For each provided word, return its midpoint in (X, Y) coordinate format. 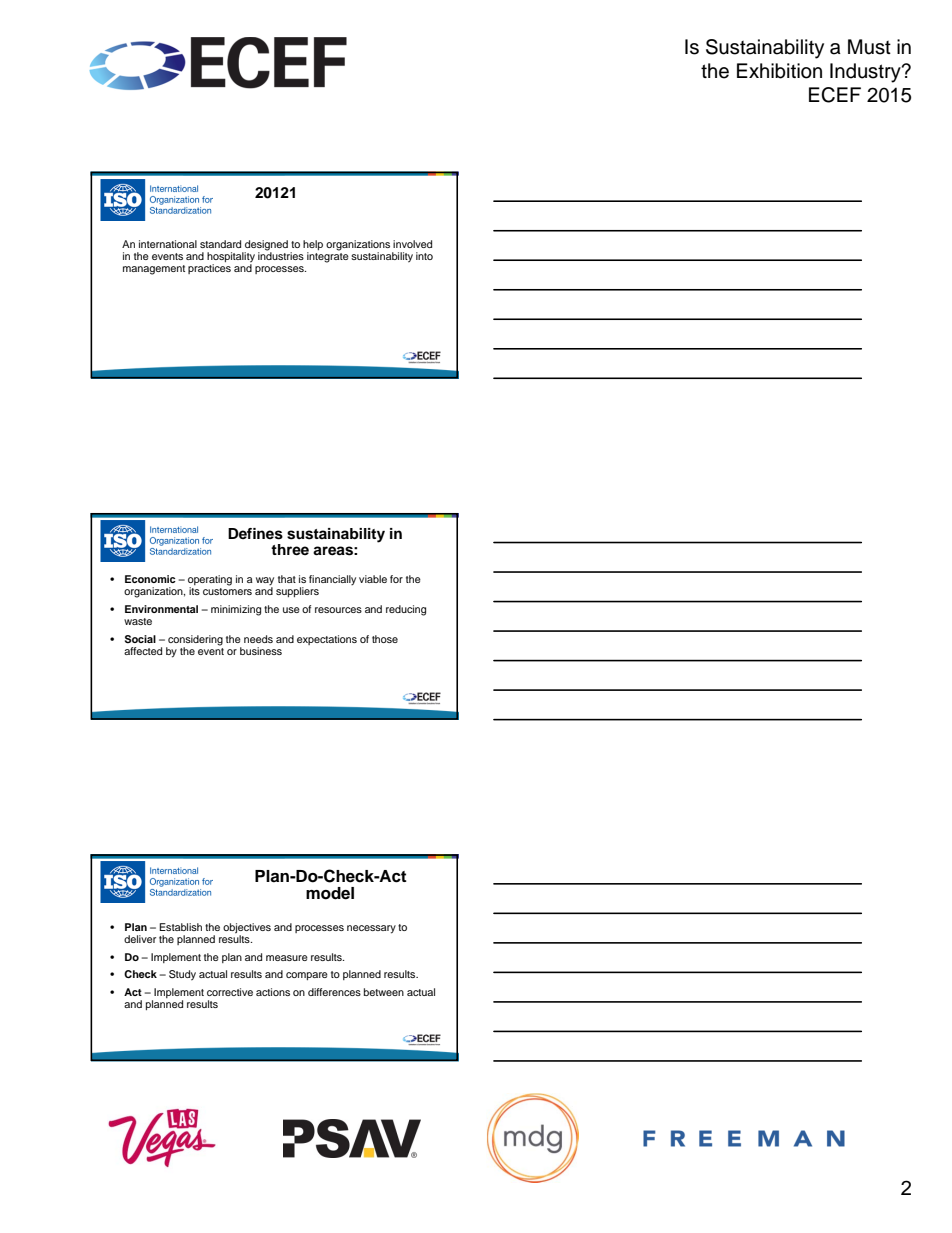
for (396, 579)
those (385, 639)
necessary (371, 929)
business (261, 651)
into (424, 256)
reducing (406, 610)
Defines (255, 534)
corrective (230, 992)
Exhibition (779, 71)
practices (209, 269)
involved (412, 244)
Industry (866, 73)
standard (220, 244)
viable (373, 579)
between (384, 992)
